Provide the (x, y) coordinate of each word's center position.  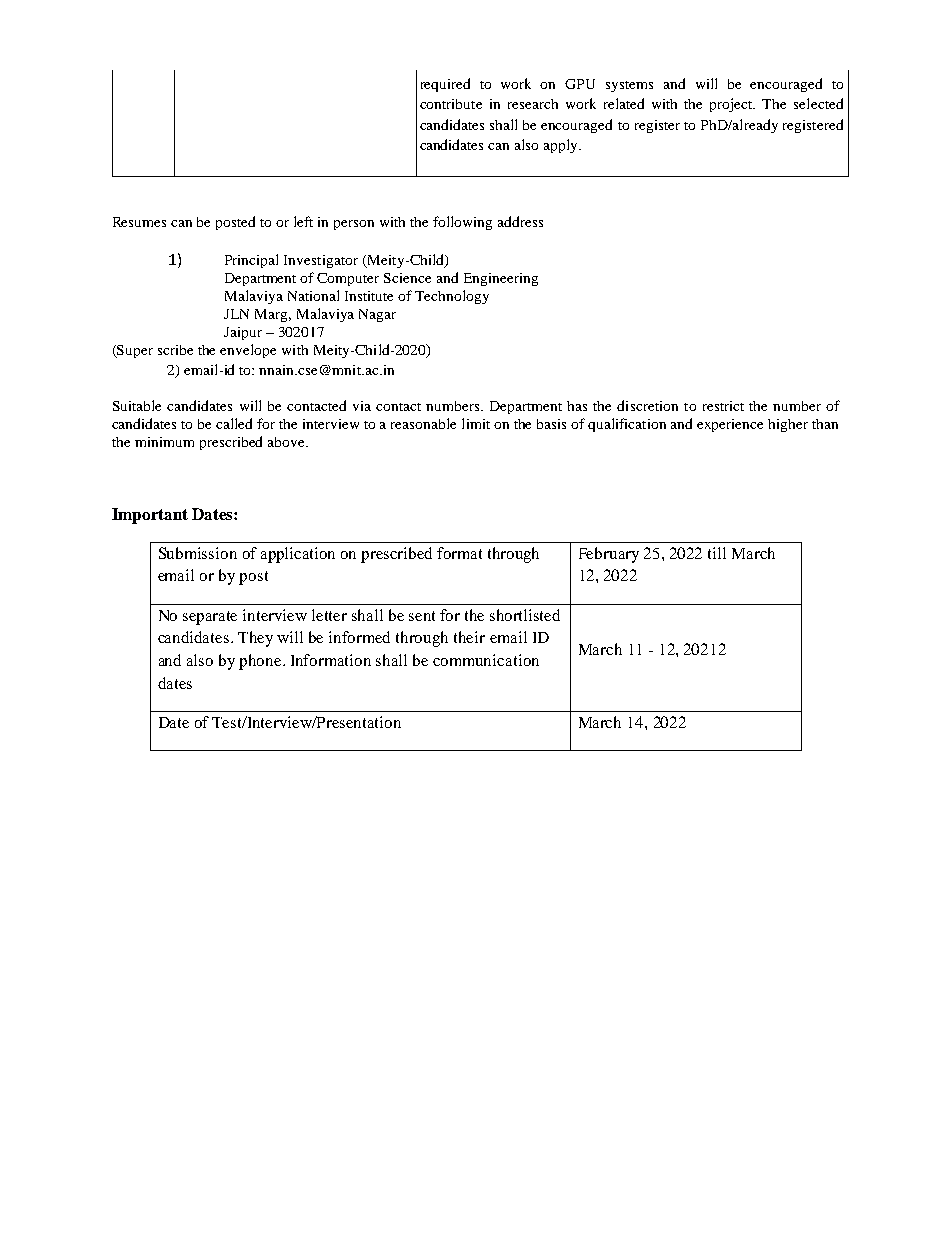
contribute (451, 104)
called (234, 423)
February (609, 555)
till (717, 553)
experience (730, 425)
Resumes (139, 222)
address (520, 221)
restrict (723, 406)
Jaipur (243, 333)
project (732, 105)
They (255, 639)
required (445, 85)
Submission (198, 553)
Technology (452, 297)
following (462, 223)
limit (476, 423)
